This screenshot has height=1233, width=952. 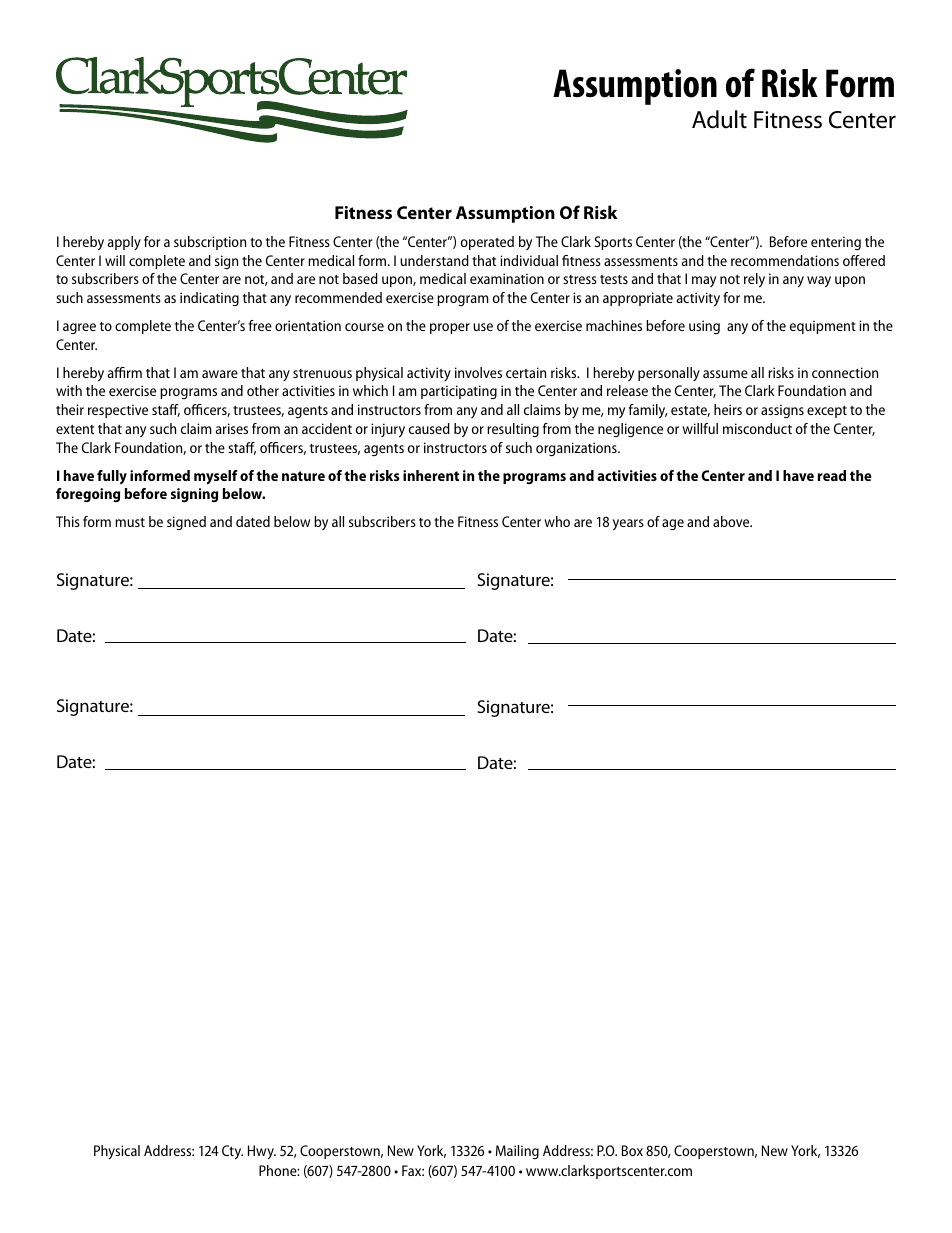 What do you see at coordinates (487, 243) in the screenshot?
I see `operated` at bounding box center [487, 243].
